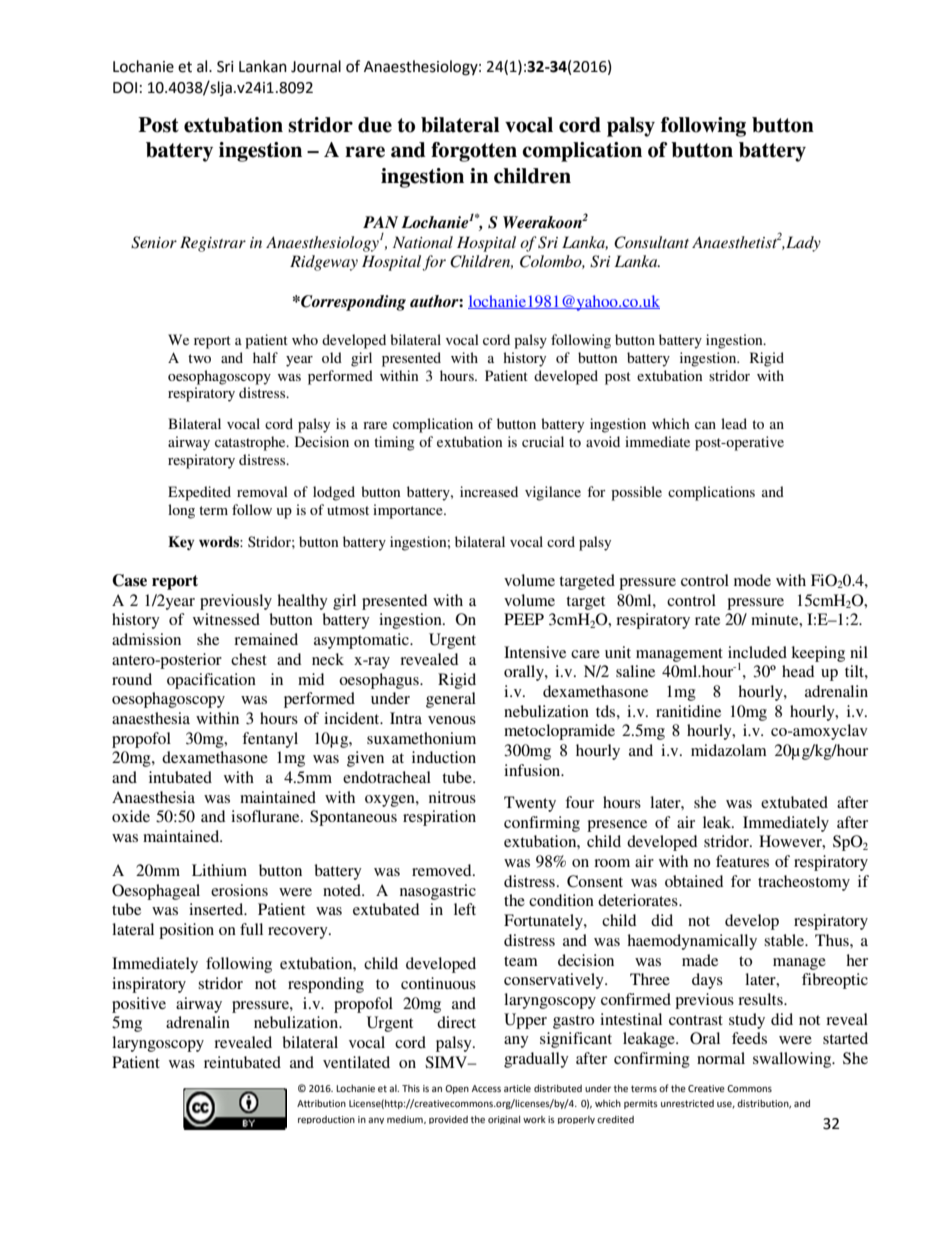 This screenshot has width=952, height=1233. Describe the element at coordinates (474, 152) in the screenshot. I see `forgotten` at that location.
